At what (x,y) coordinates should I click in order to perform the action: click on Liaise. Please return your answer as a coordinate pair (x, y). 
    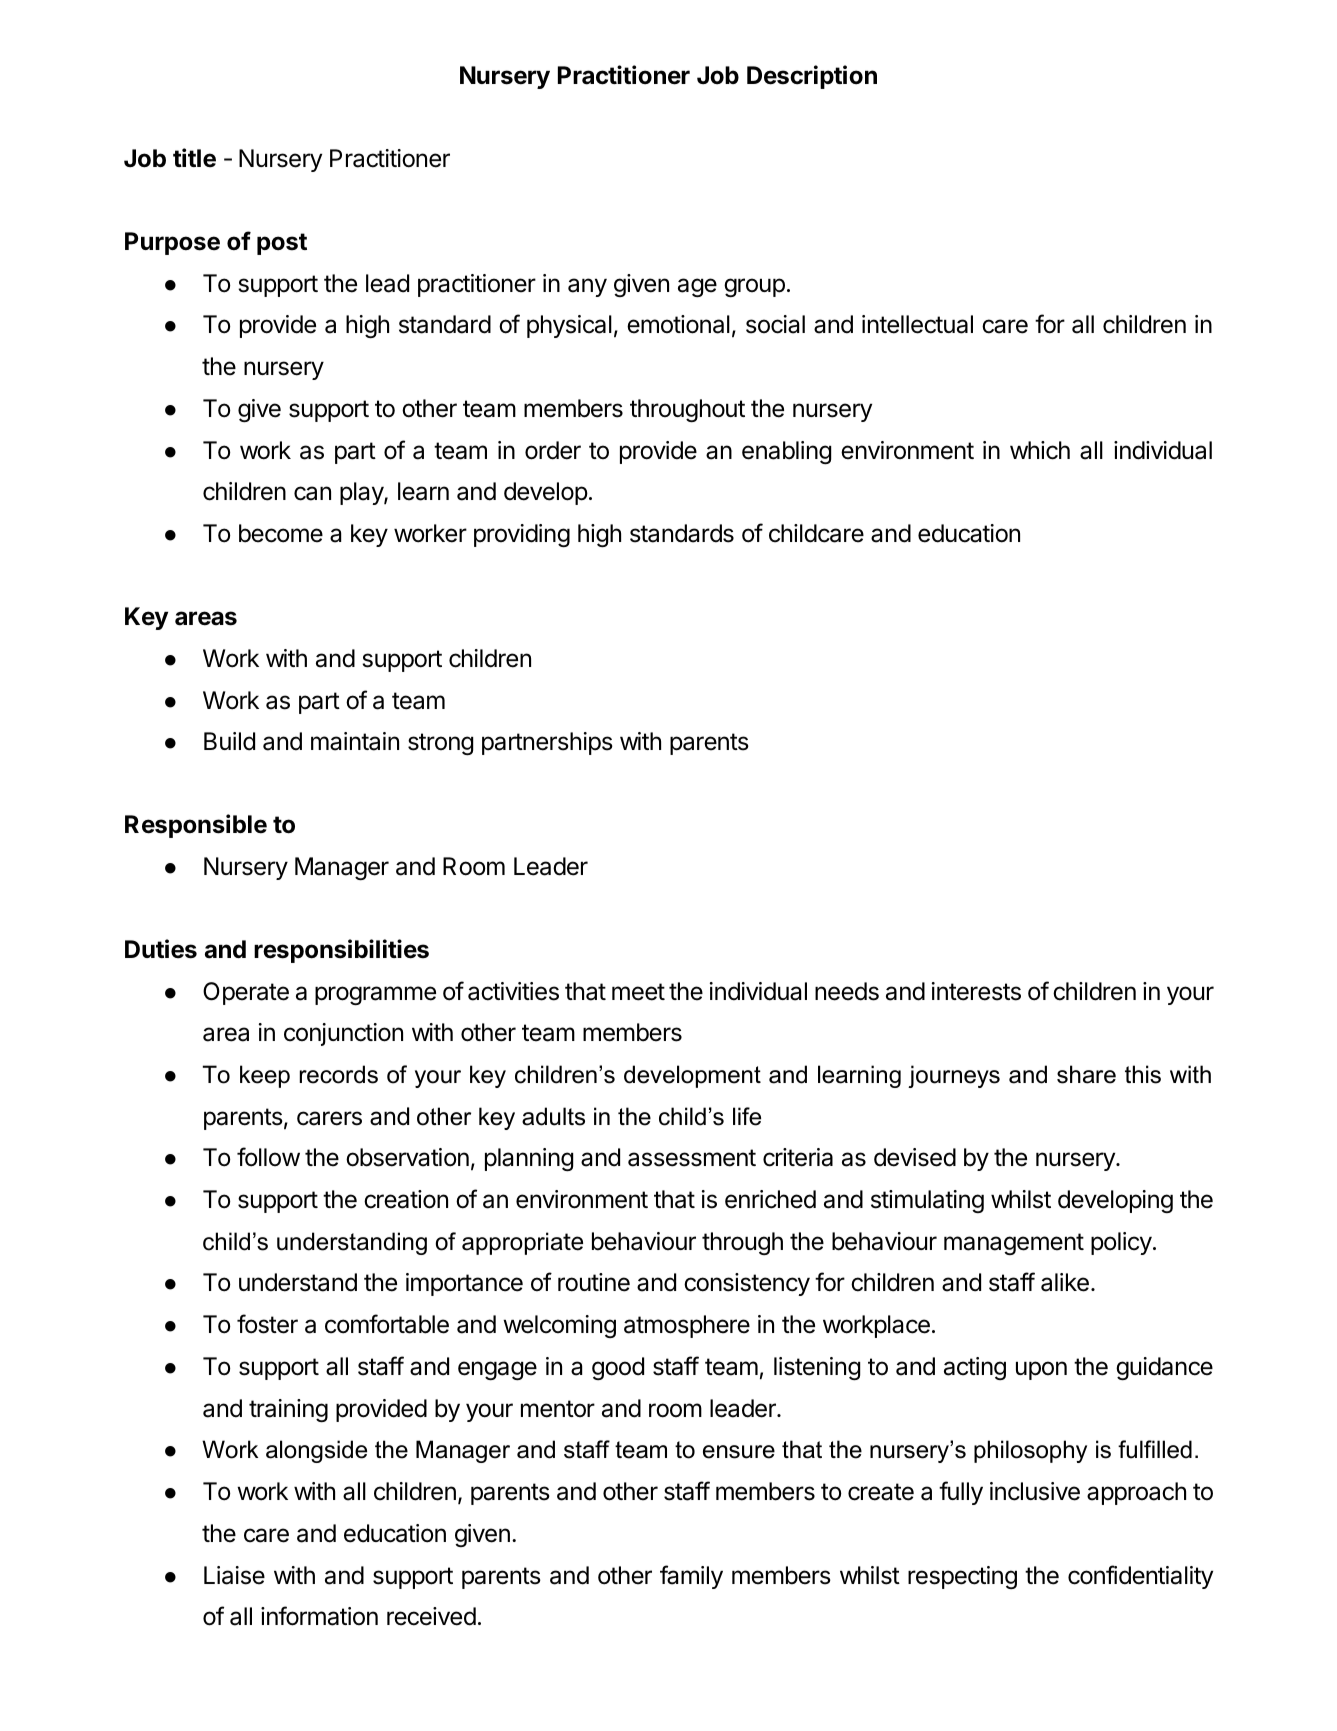
    Looking at the image, I should click on (234, 1575).
